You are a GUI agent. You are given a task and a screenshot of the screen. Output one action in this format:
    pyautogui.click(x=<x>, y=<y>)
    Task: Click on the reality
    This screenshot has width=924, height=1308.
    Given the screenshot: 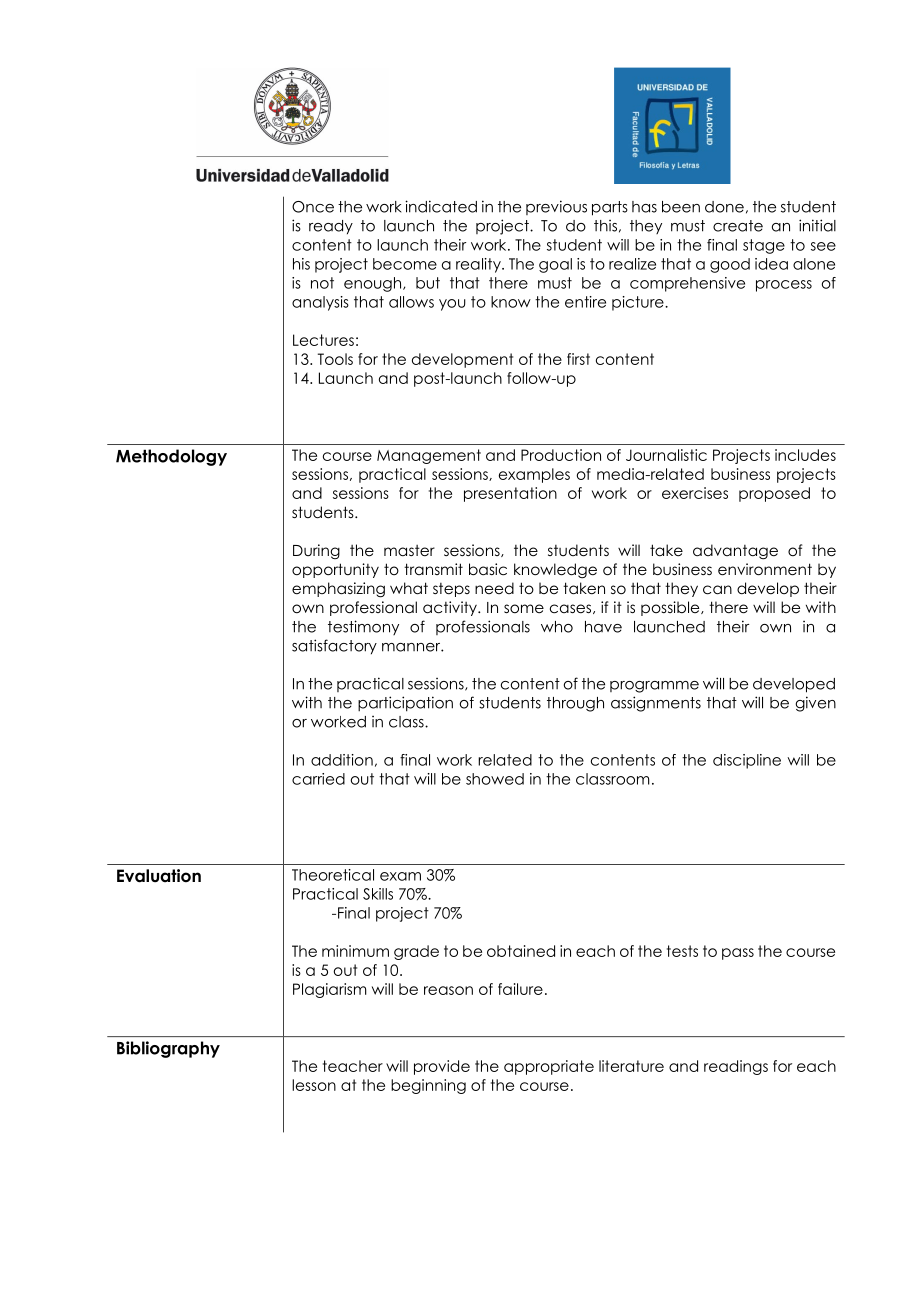 What is the action you would take?
    pyautogui.click(x=479, y=265)
